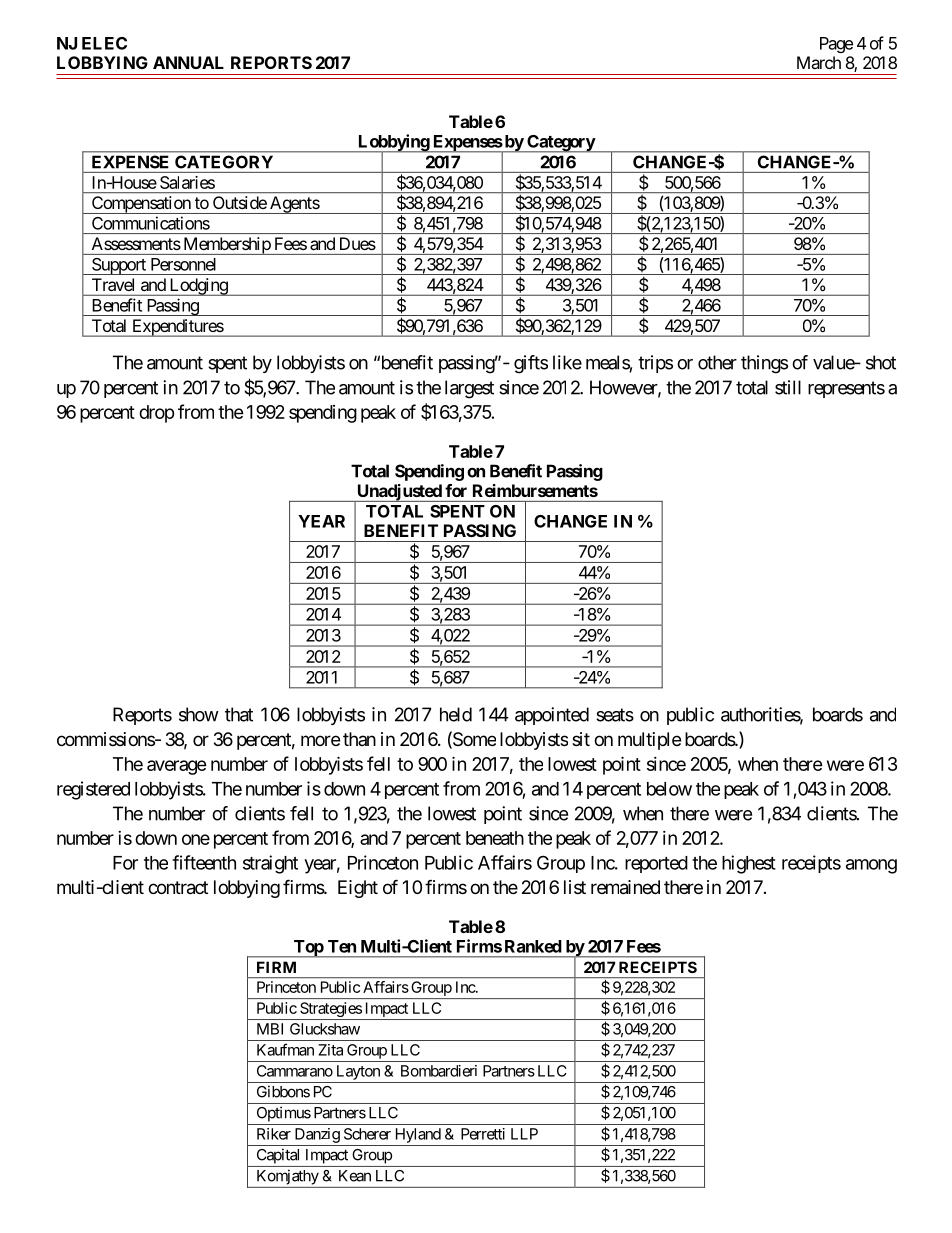 The width and height of the image is (952, 1233). I want to click on beneath, so click(495, 838).
